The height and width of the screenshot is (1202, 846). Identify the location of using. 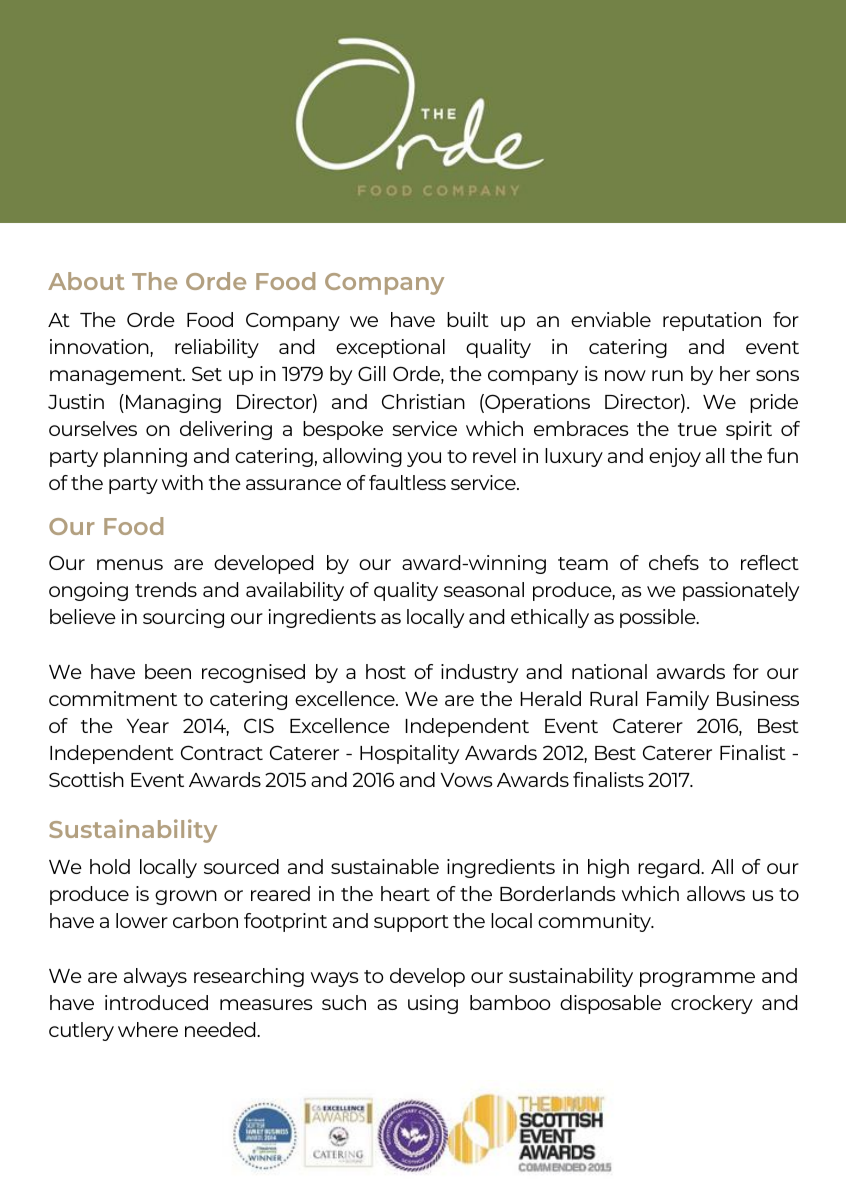
(433, 1004).
